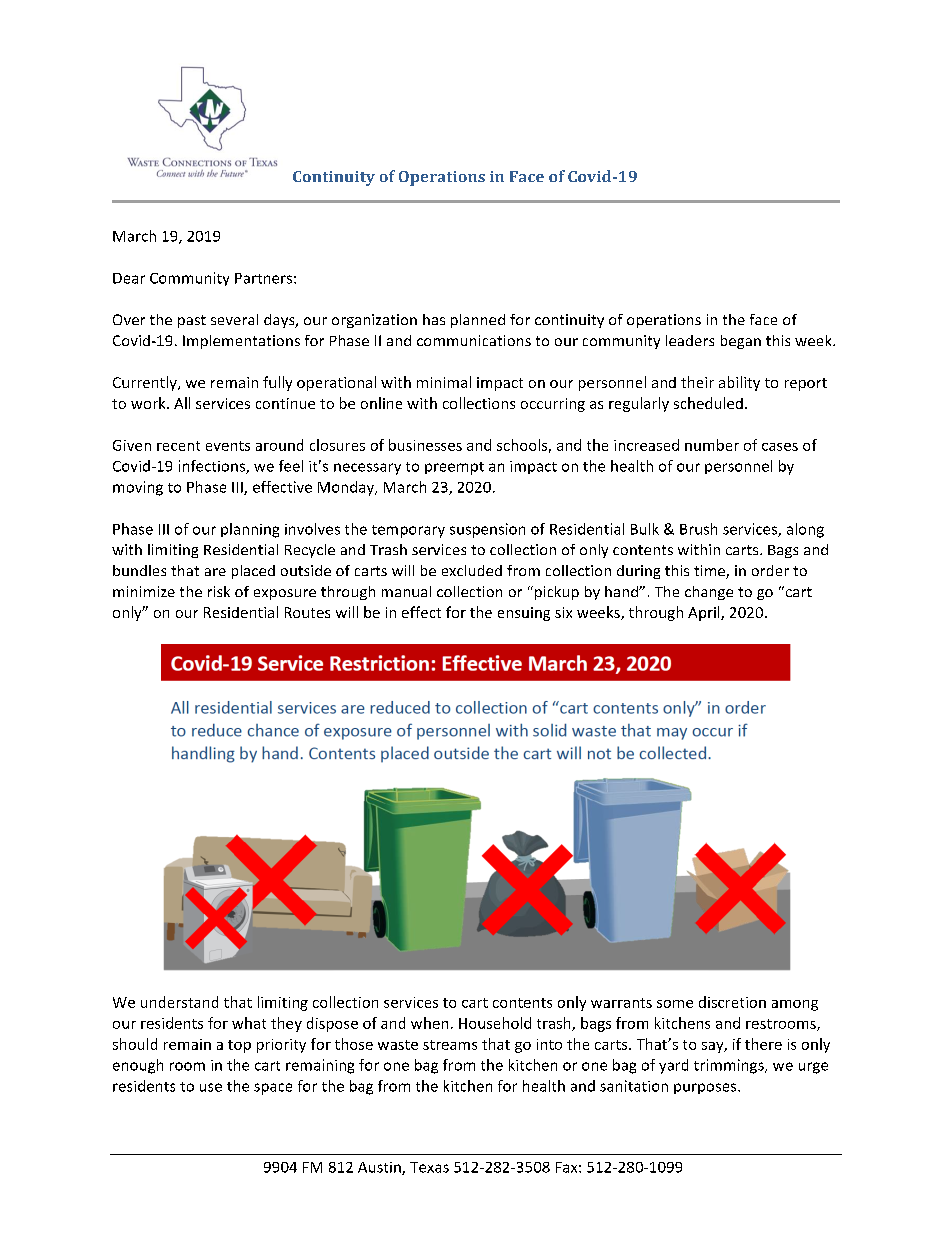 This screenshot has width=952, height=1233. I want to click on Texas, so click(429, 1167).
